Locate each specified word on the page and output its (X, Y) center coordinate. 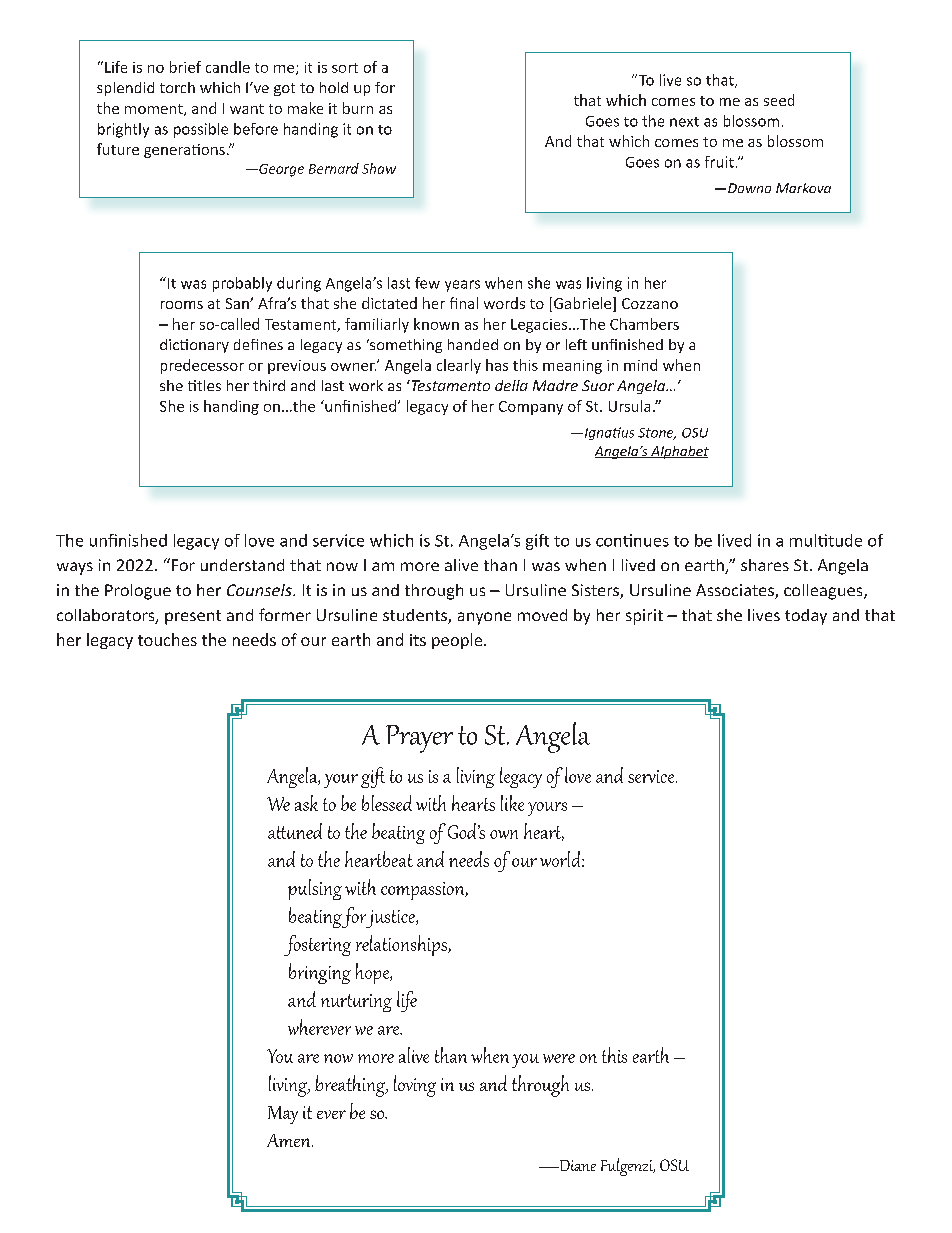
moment (155, 110)
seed (779, 100)
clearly (459, 366)
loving (415, 1086)
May (283, 1115)
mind (640, 365)
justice (390, 919)
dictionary (194, 346)
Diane (576, 1165)
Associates (736, 591)
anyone (484, 618)
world (561, 859)
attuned (295, 831)
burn (358, 108)
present (193, 617)
